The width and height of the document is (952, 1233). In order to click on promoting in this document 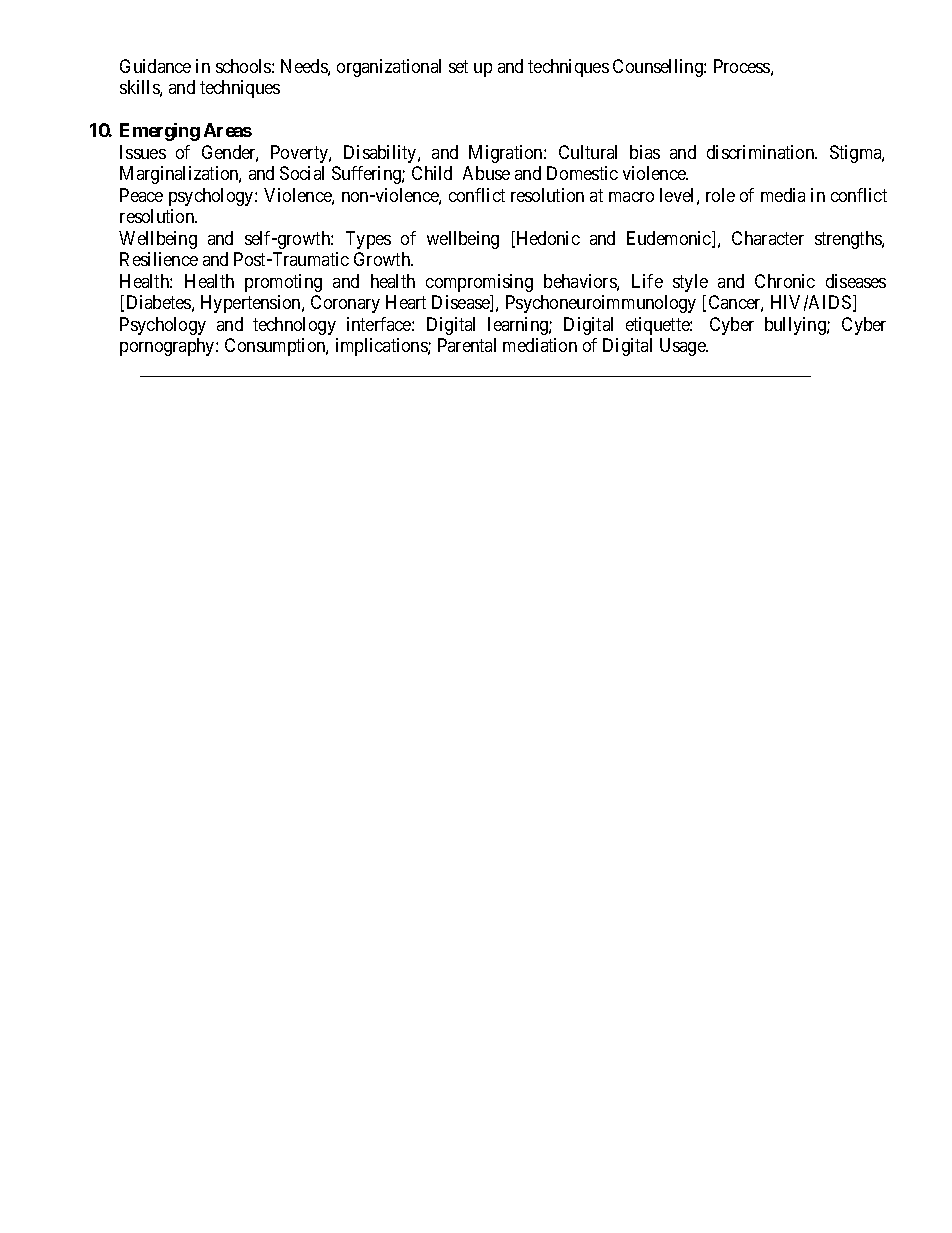, I will do `click(283, 283)`.
